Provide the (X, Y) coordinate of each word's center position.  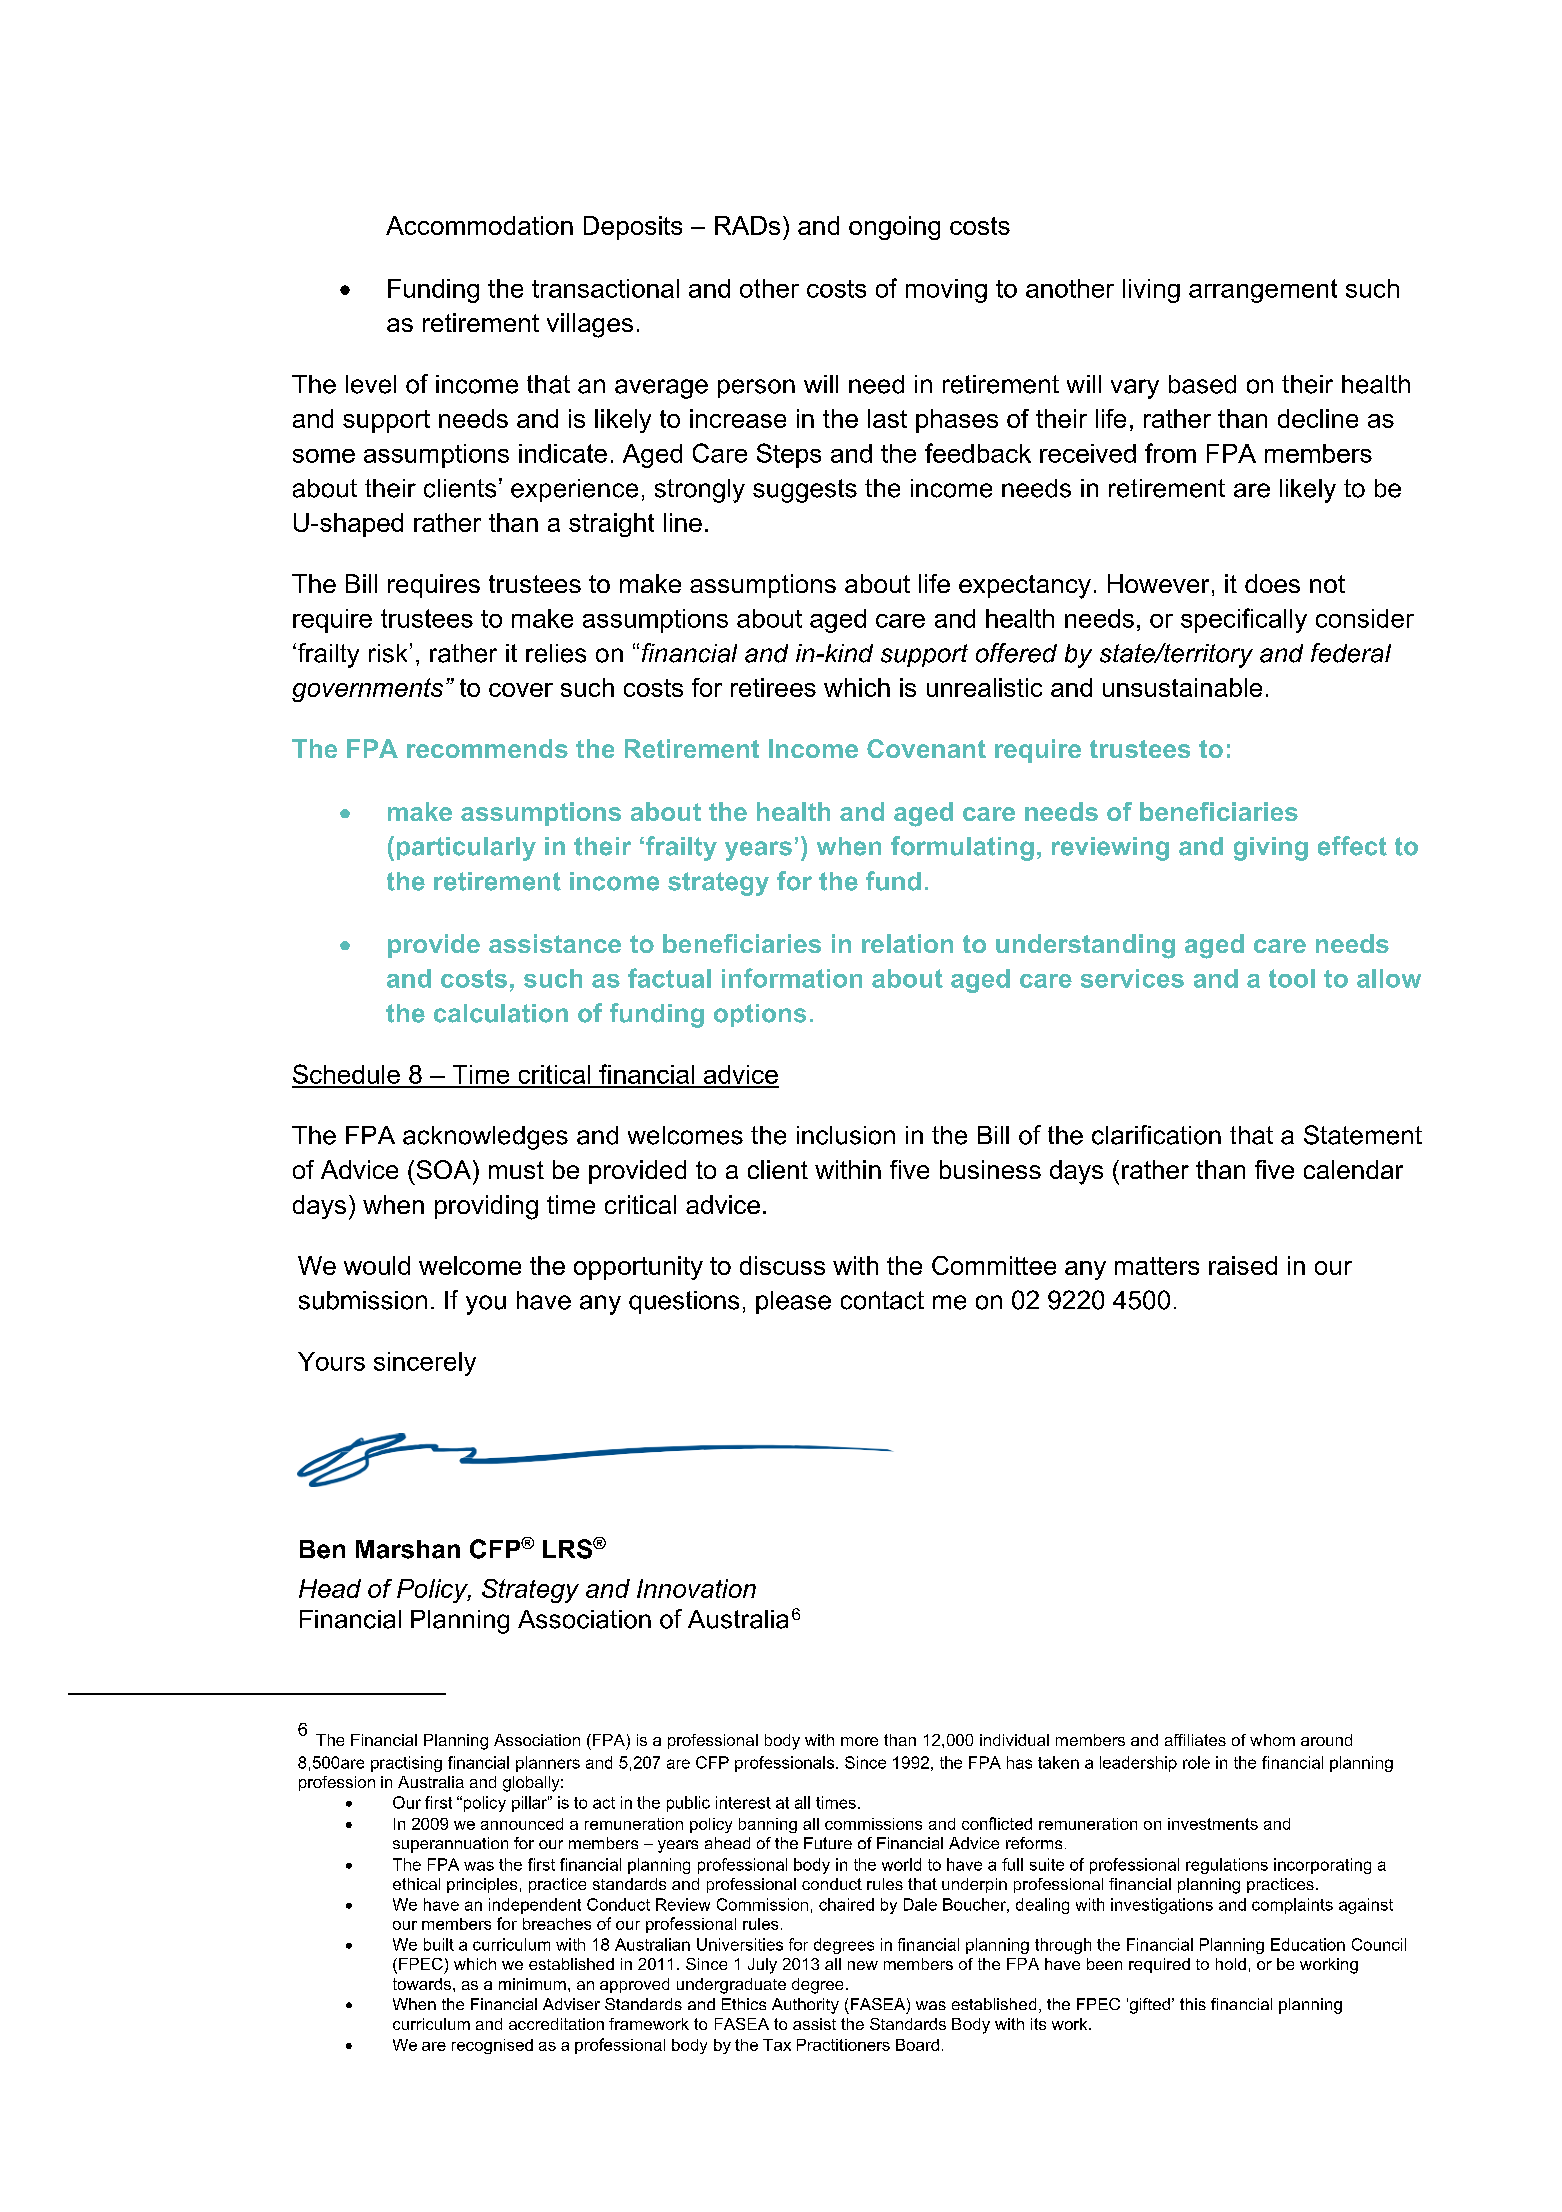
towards (423, 1984)
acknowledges (485, 1138)
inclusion (846, 1135)
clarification (1156, 1135)
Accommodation (479, 225)
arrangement (1263, 291)
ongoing (894, 228)
